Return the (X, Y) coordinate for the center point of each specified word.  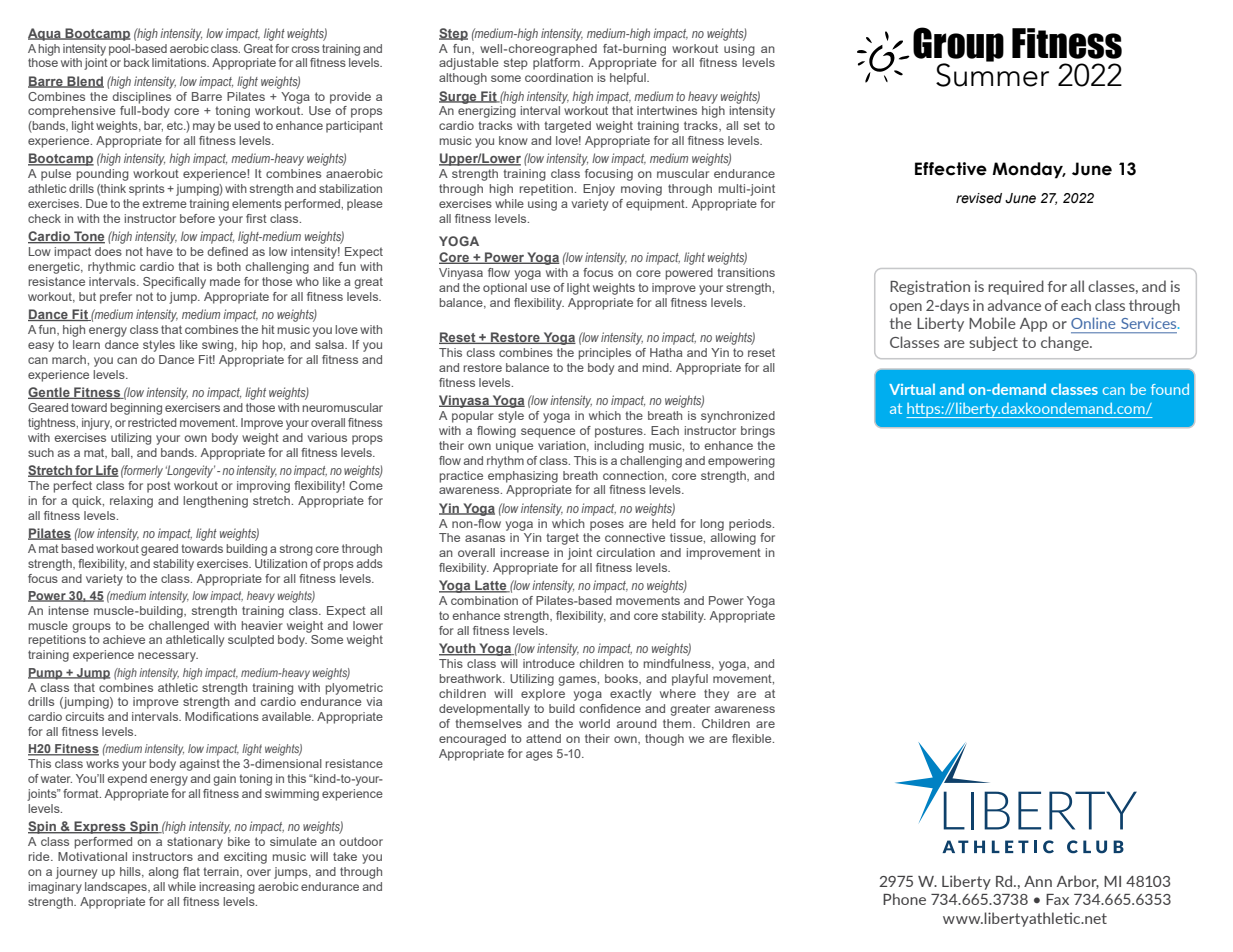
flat (191, 871)
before (197, 218)
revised (979, 198)
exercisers (192, 407)
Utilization (281, 563)
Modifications (222, 716)
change (1066, 343)
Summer (992, 73)
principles (605, 354)
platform (556, 64)
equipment (656, 205)
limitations (180, 62)
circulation (626, 552)
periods (751, 525)
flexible (753, 738)
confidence (610, 708)
